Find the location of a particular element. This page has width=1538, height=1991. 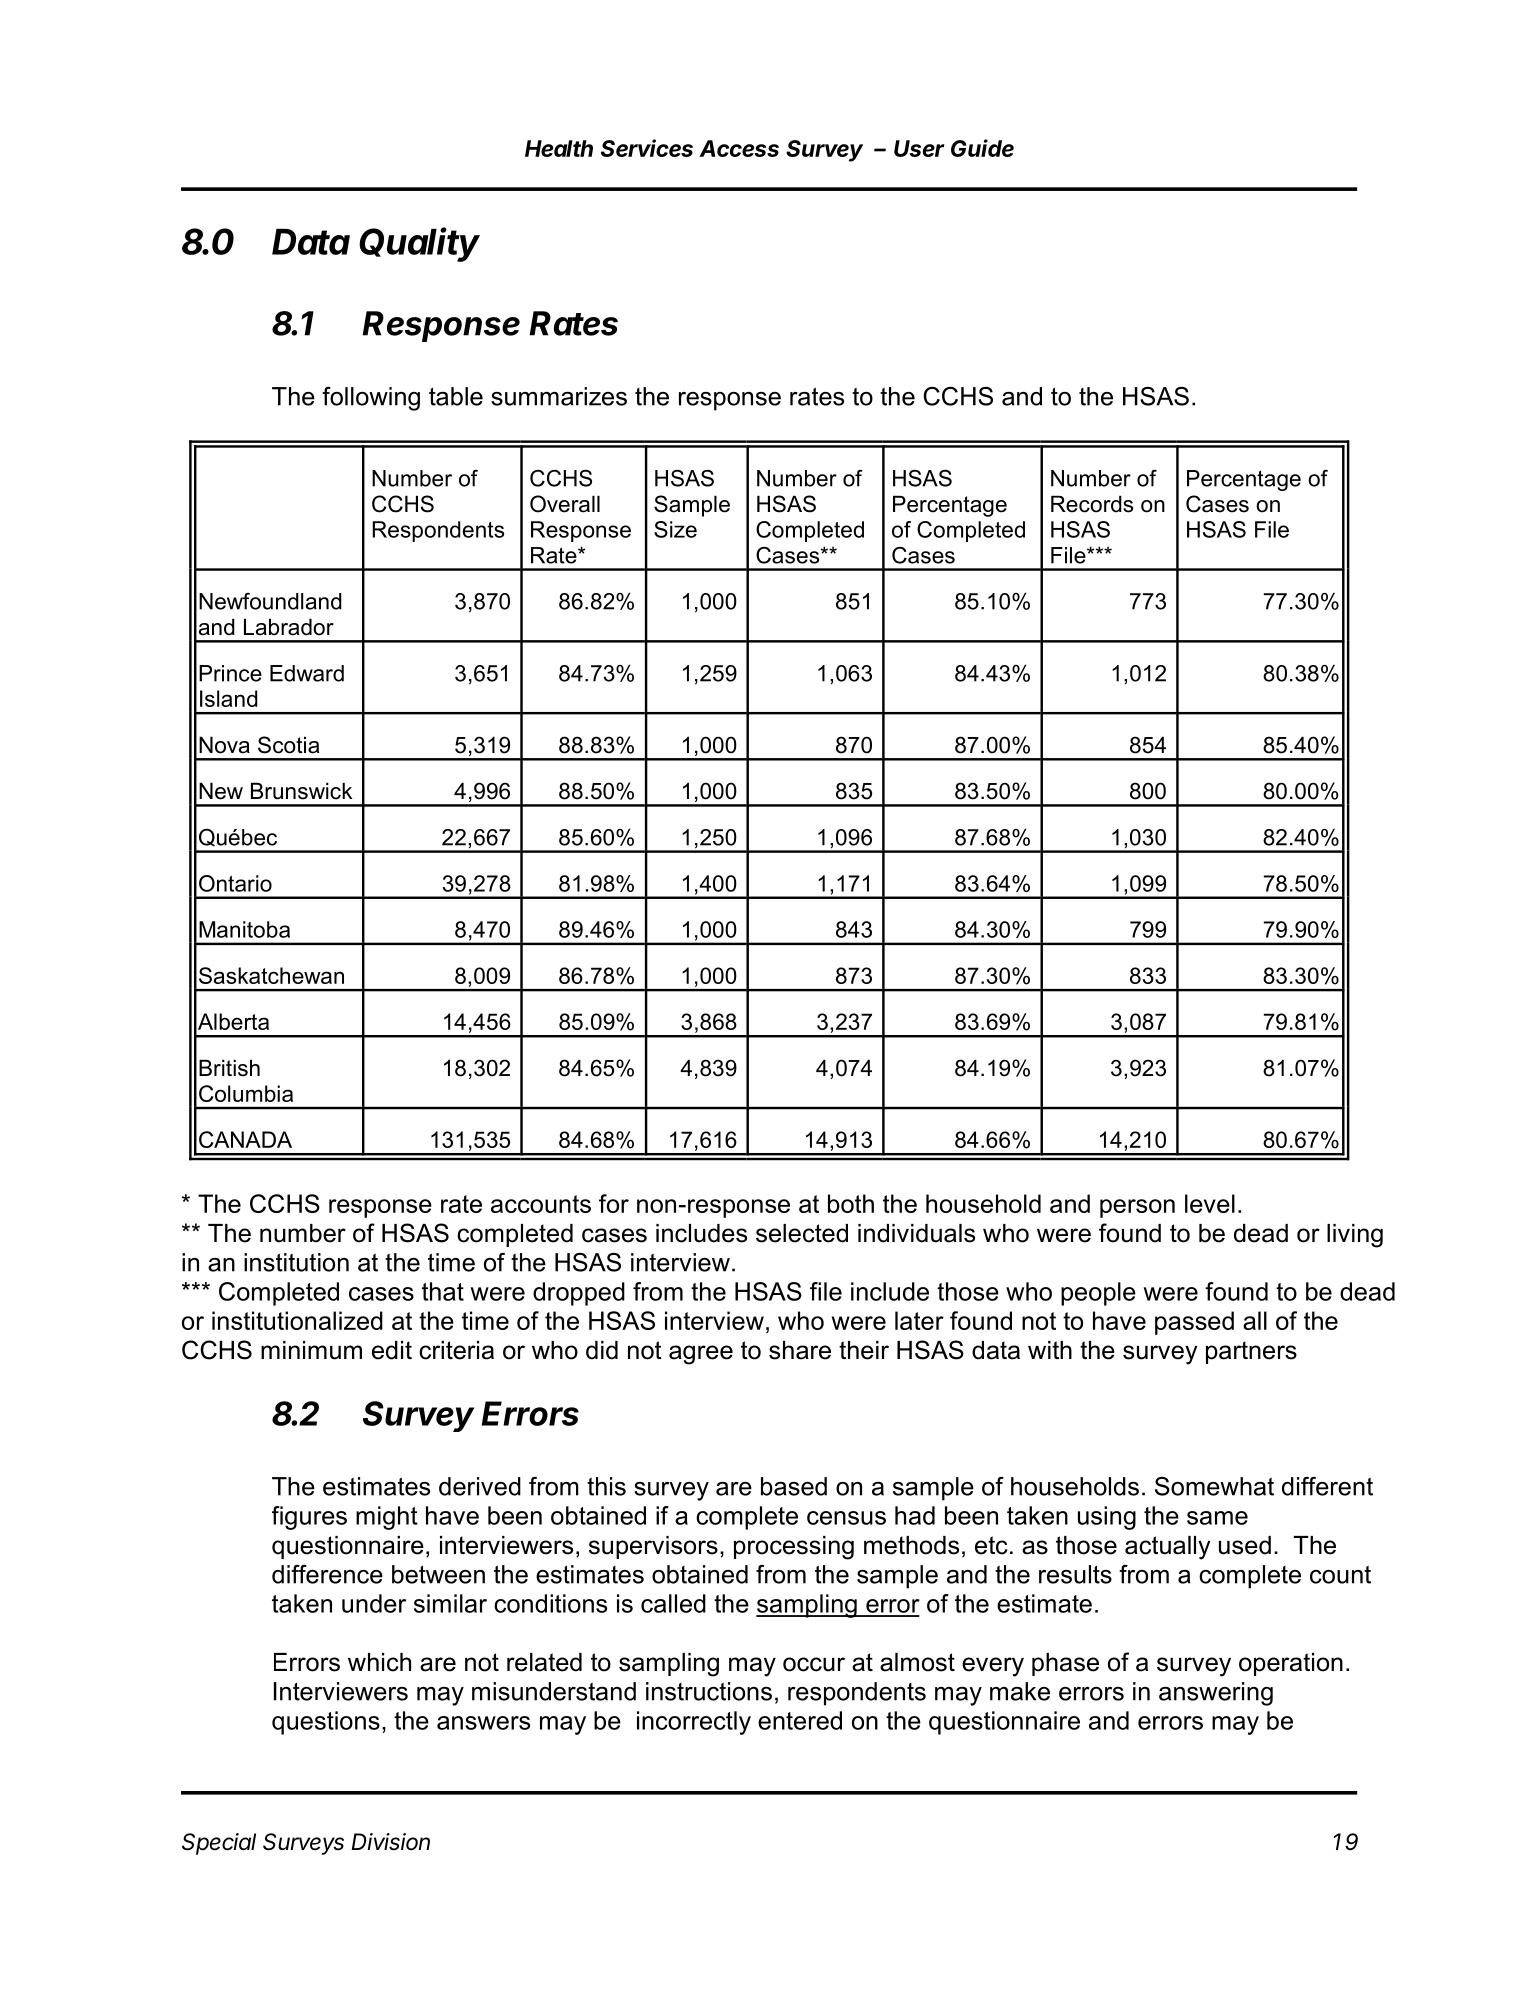

level is located at coordinates (1210, 1203).
